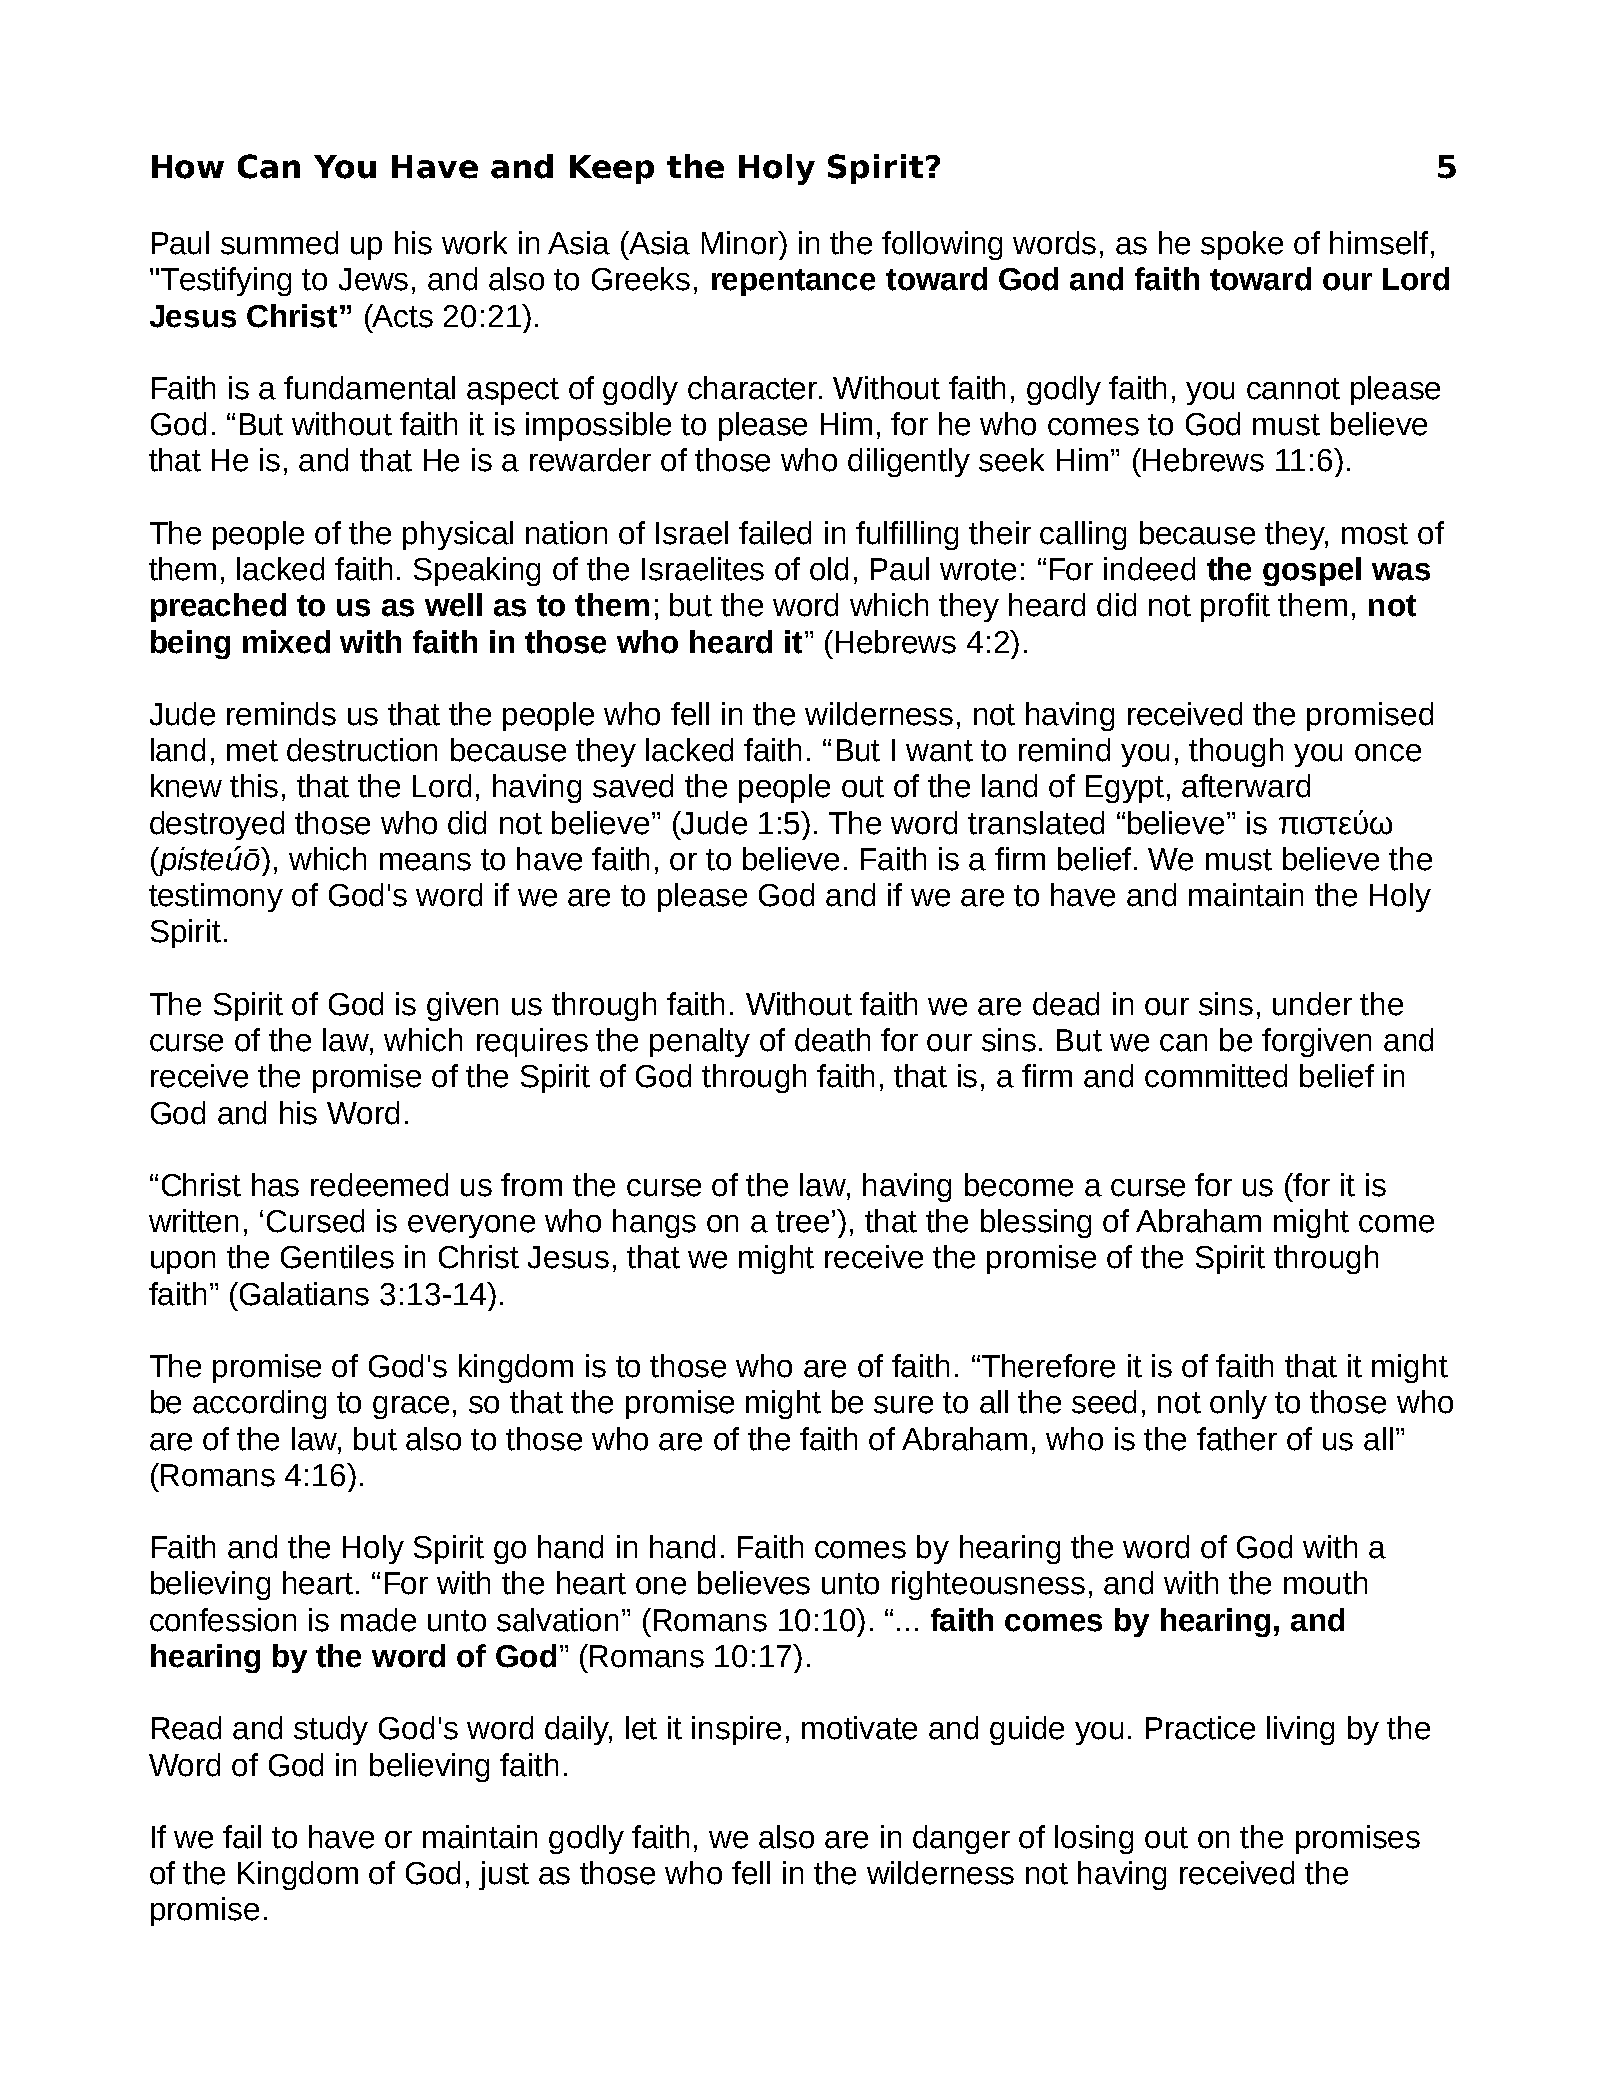  What do you see at coordinates (1312, 1004) in the document?
I see `under` at bounding box center [1312, 1004].
